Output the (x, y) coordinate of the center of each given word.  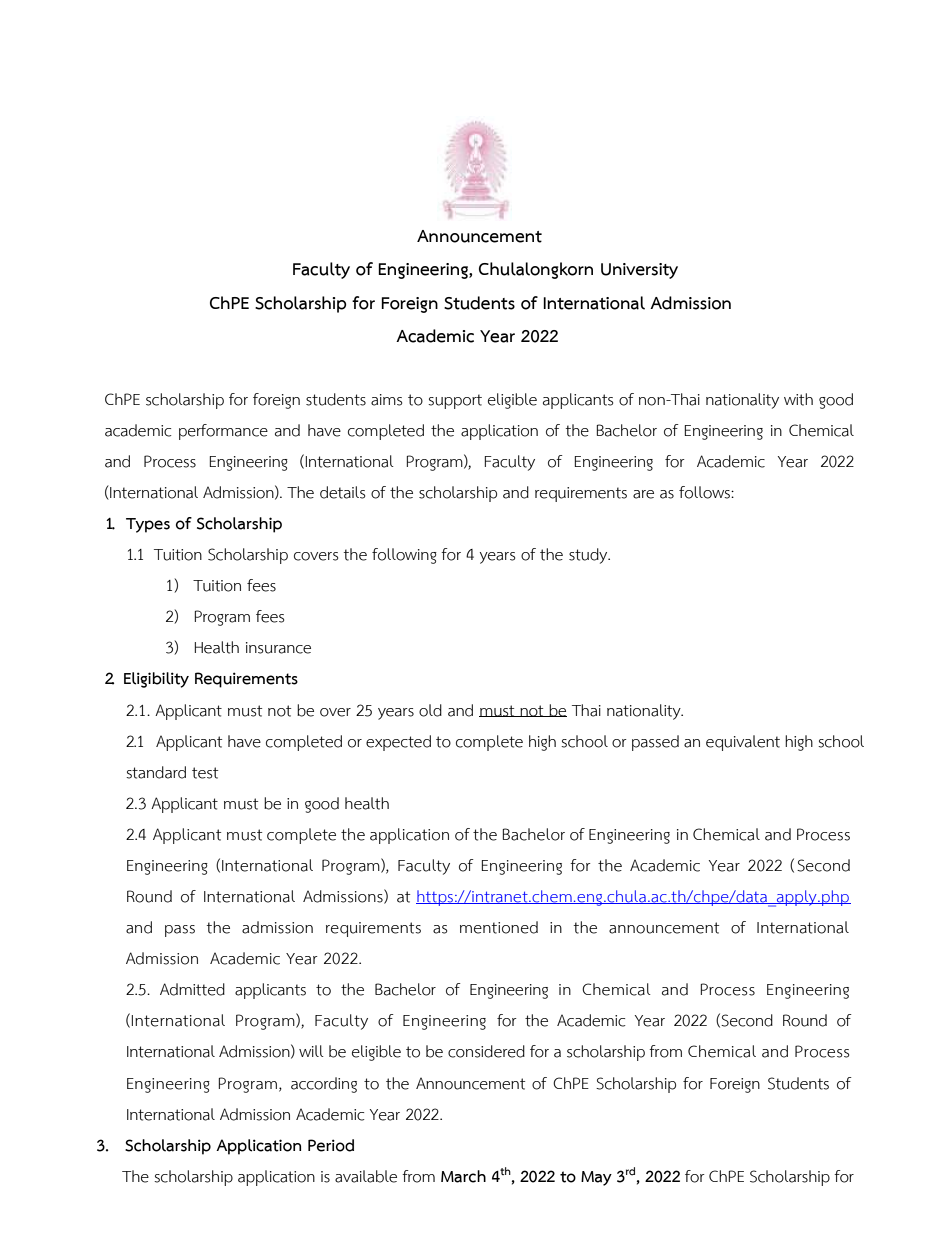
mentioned (499, 927)
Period (331, 1145)
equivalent (743, 743)
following (404, 556)
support (455, 401)
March (463, 1176)
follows (705, 492)
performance (223, 432)
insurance (278, 648)
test (205, 773)
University (639, 271)
